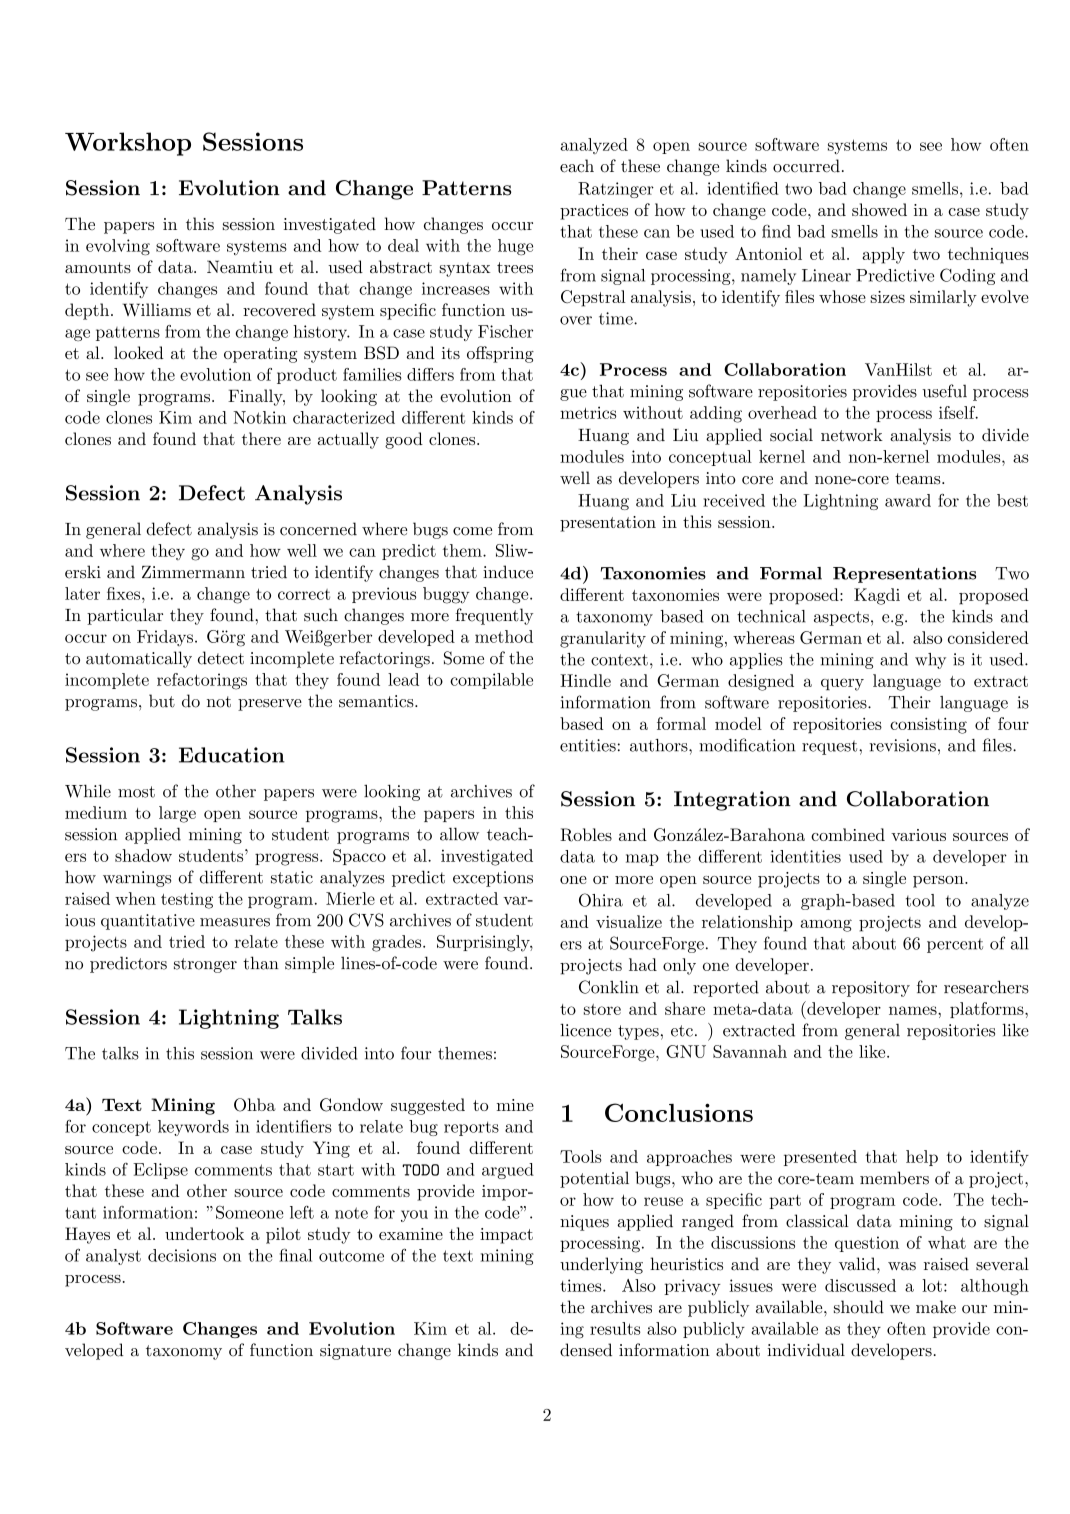 The width and height of the document is (1070, 1514). What do you see at coordinates (594, 212) in the document?
I see `practices` at bounding box center [594, 212].
